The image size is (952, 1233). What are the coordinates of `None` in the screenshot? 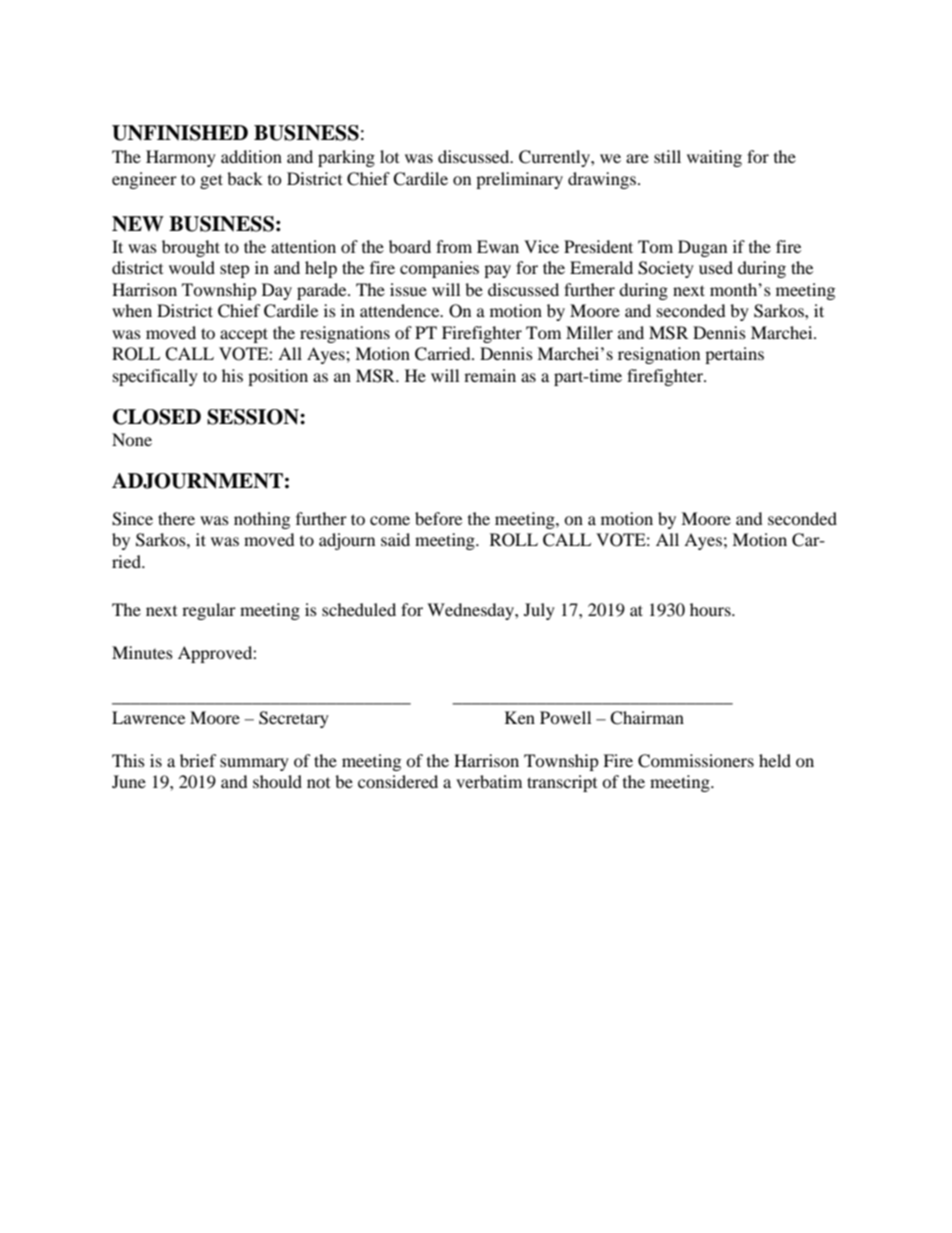 It's located at (132, 439).
